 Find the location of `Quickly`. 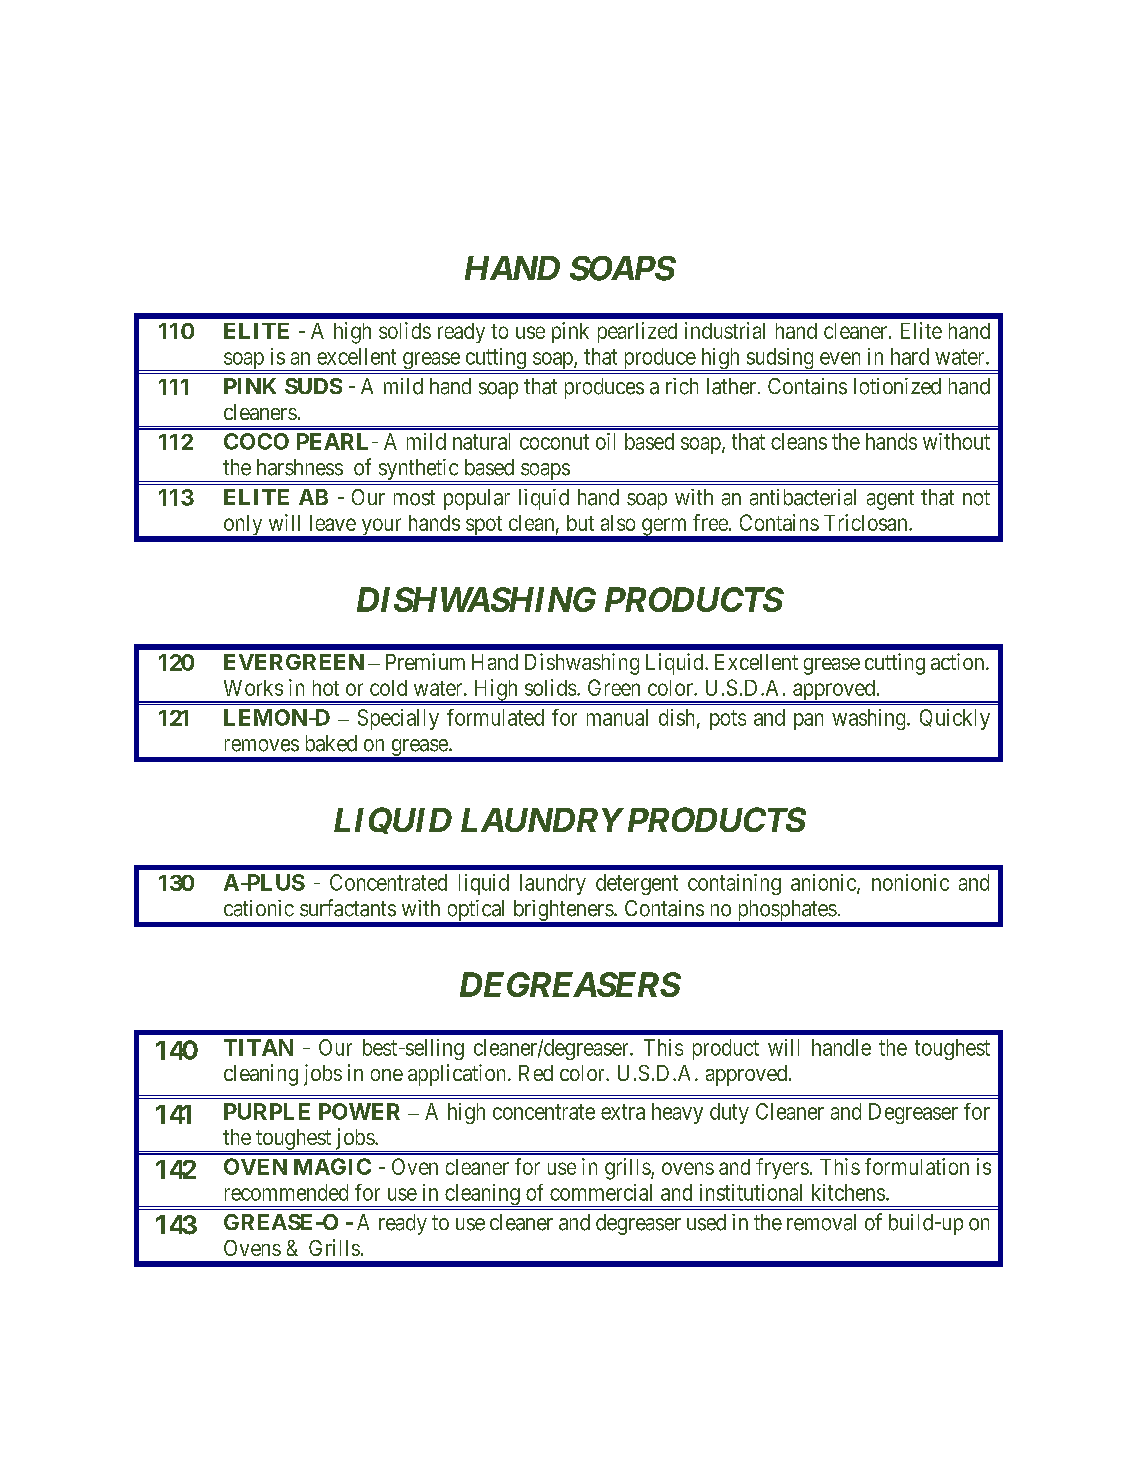

Quickly is located at coordinates (955, 719).
